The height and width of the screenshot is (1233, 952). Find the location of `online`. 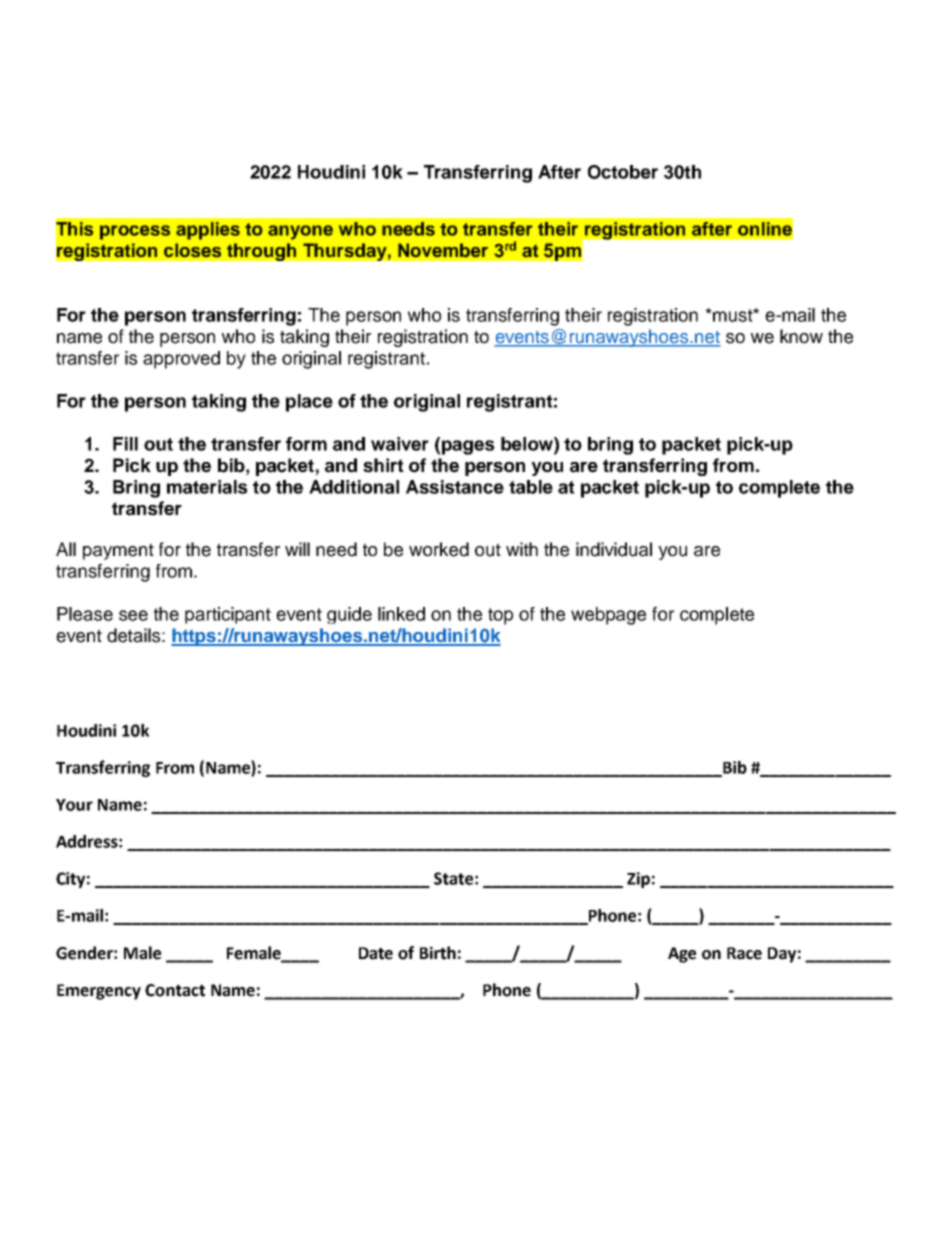

online is located at coordinates (765, 229).
